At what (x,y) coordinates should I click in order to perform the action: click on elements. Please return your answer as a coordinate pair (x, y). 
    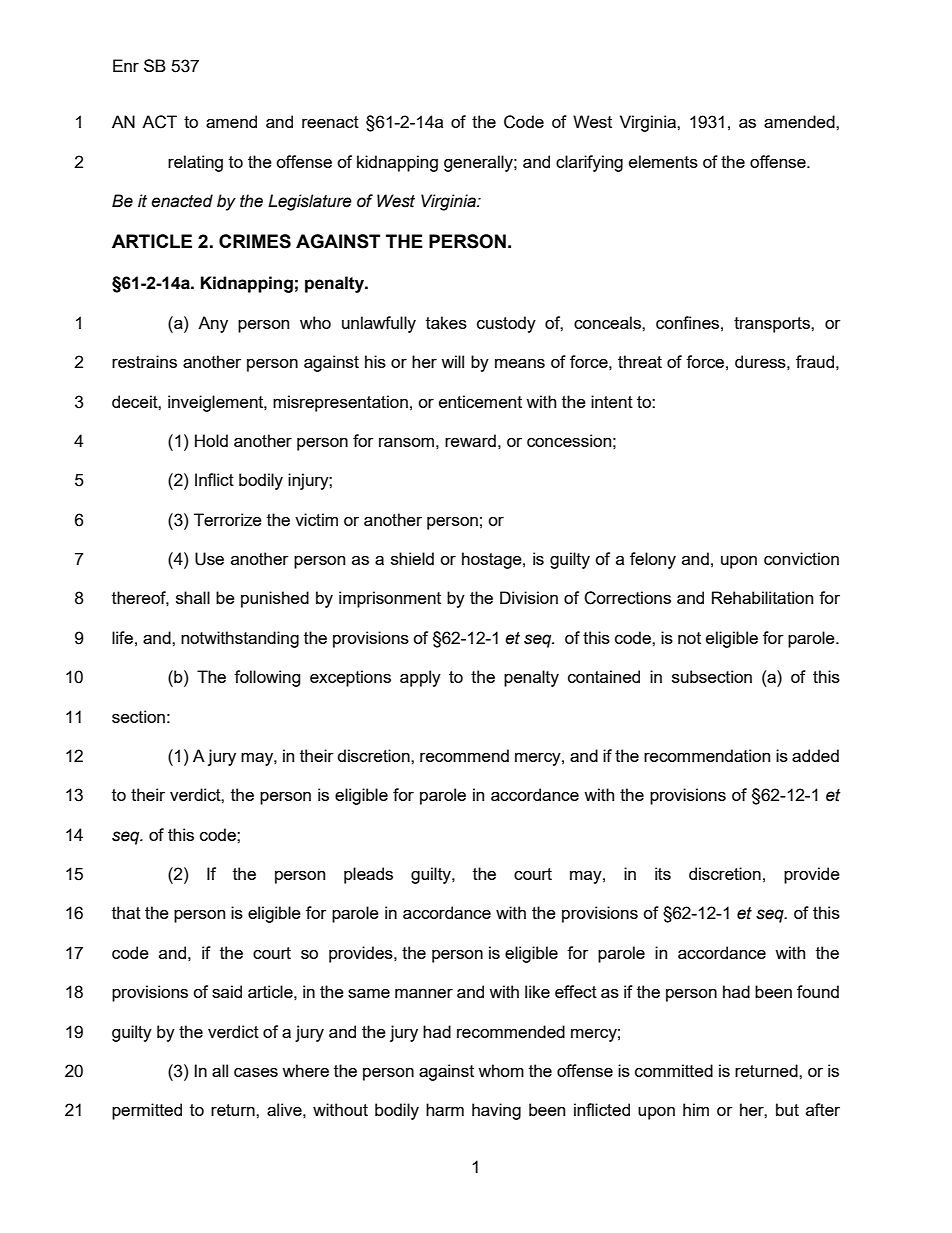
    Looking at the image, I should click on (663, 161).
